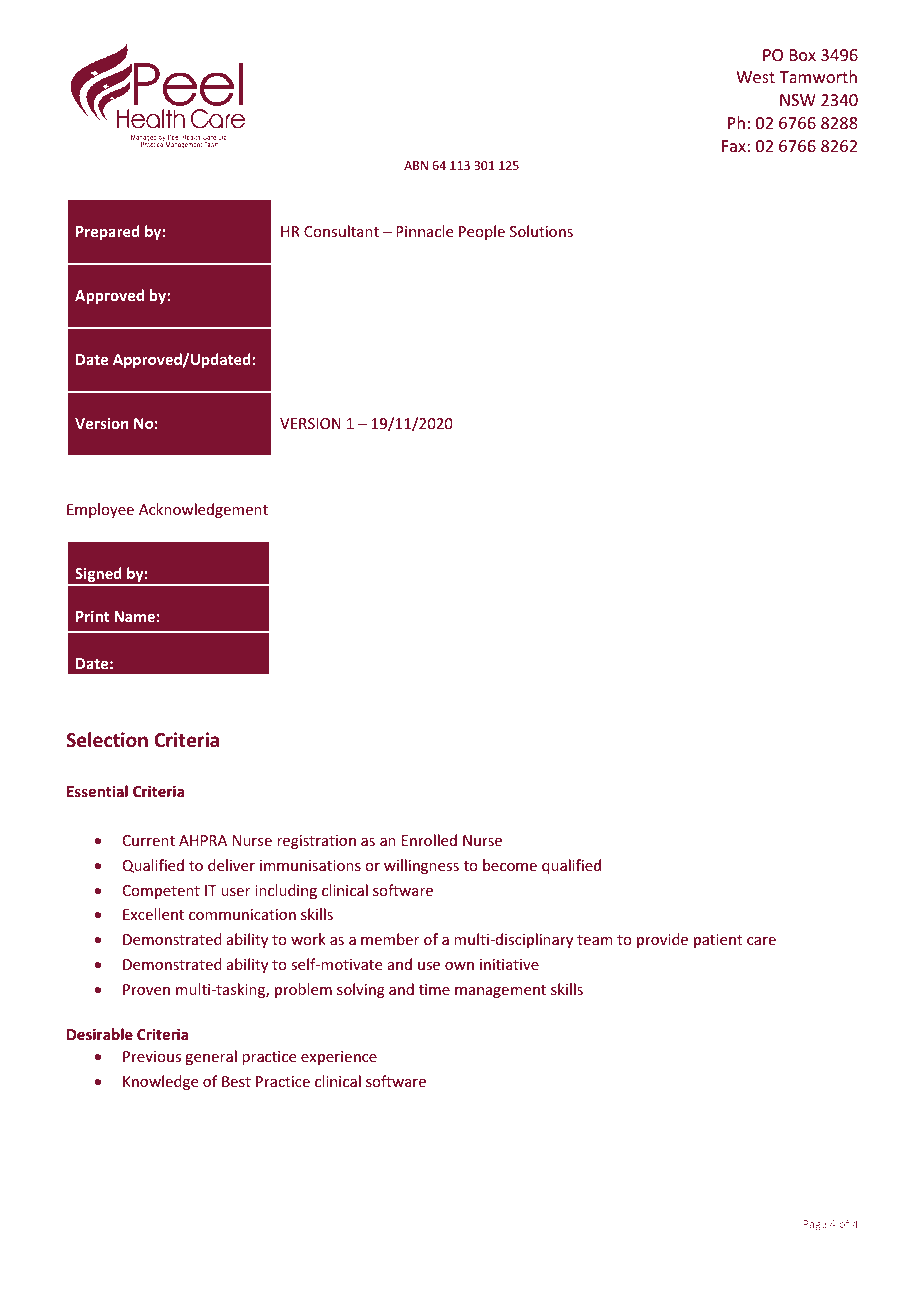 The width and height of the page is (924, 1308). I want to click on West, so click(755, 77).
